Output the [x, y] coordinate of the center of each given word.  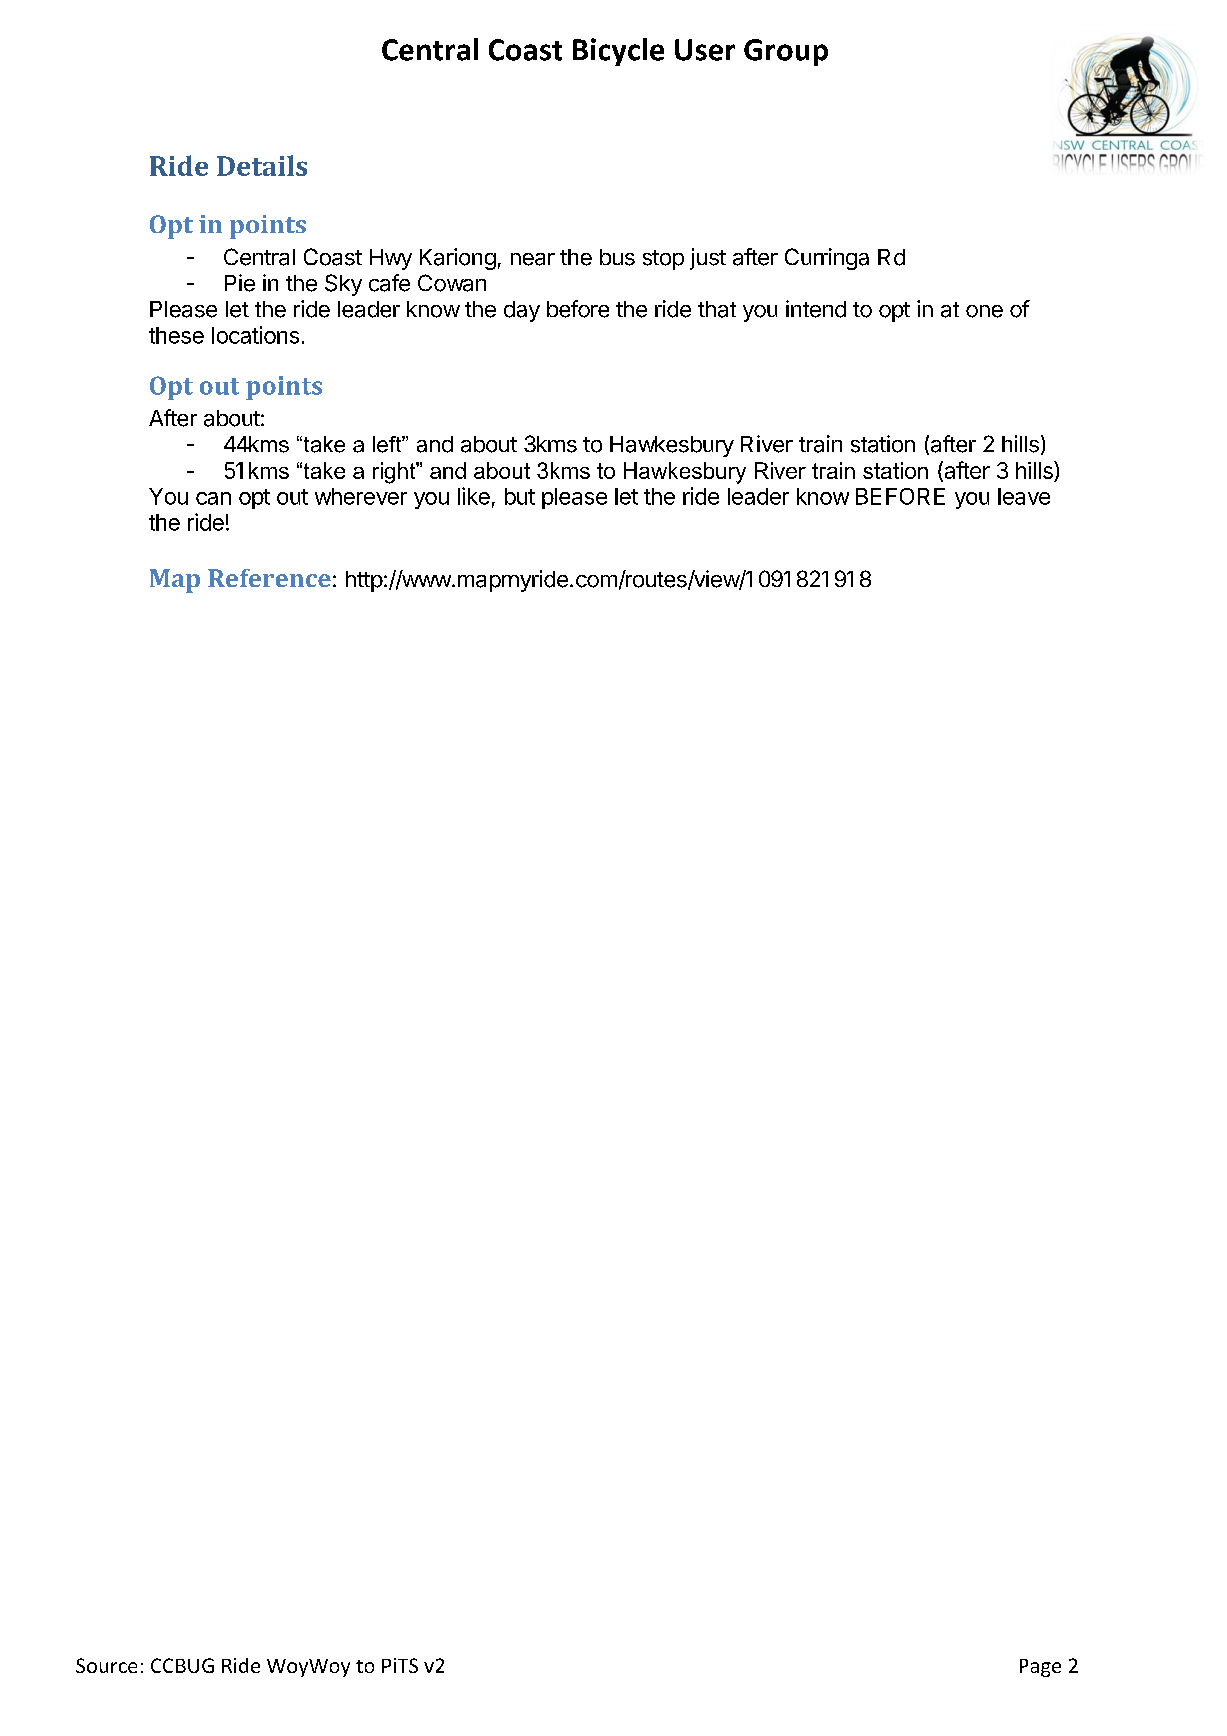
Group [786, 52]
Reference [269, 578]
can [213, 498]
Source [106, 1665]
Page [1040, 1668]
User [705, 50]
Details [262, 165]
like [474, 496]
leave [1024, 496]
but [520, 496]
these [176, 335]
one [984, 311]
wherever [361, 496]
